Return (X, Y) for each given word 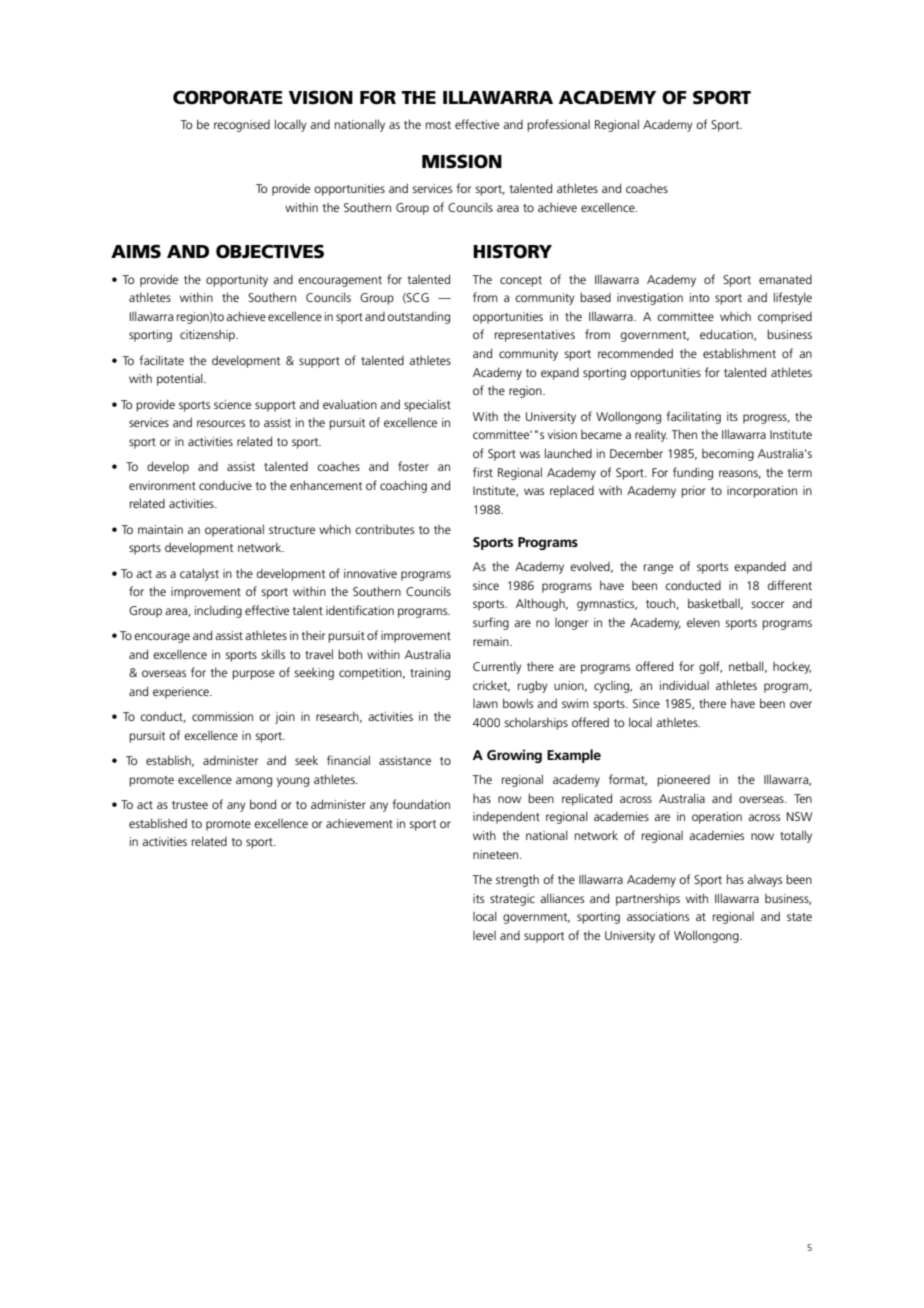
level (484, 935)
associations (658, 916)
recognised (242, 126)
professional (558, 125)
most (438, 125)
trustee (190, 805)
